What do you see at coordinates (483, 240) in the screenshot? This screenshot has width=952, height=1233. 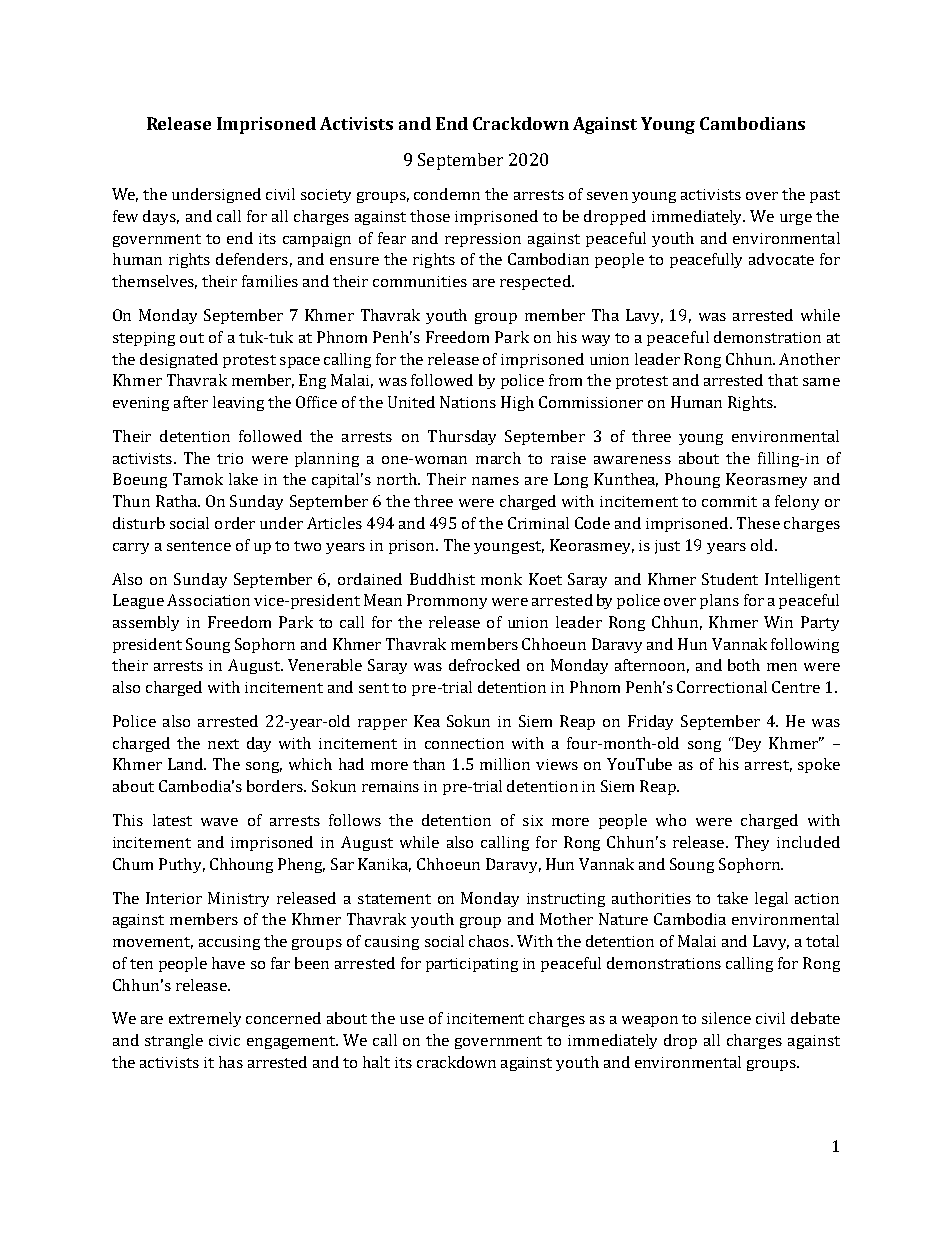 I see `repression` at bounding box center [483, 240].
